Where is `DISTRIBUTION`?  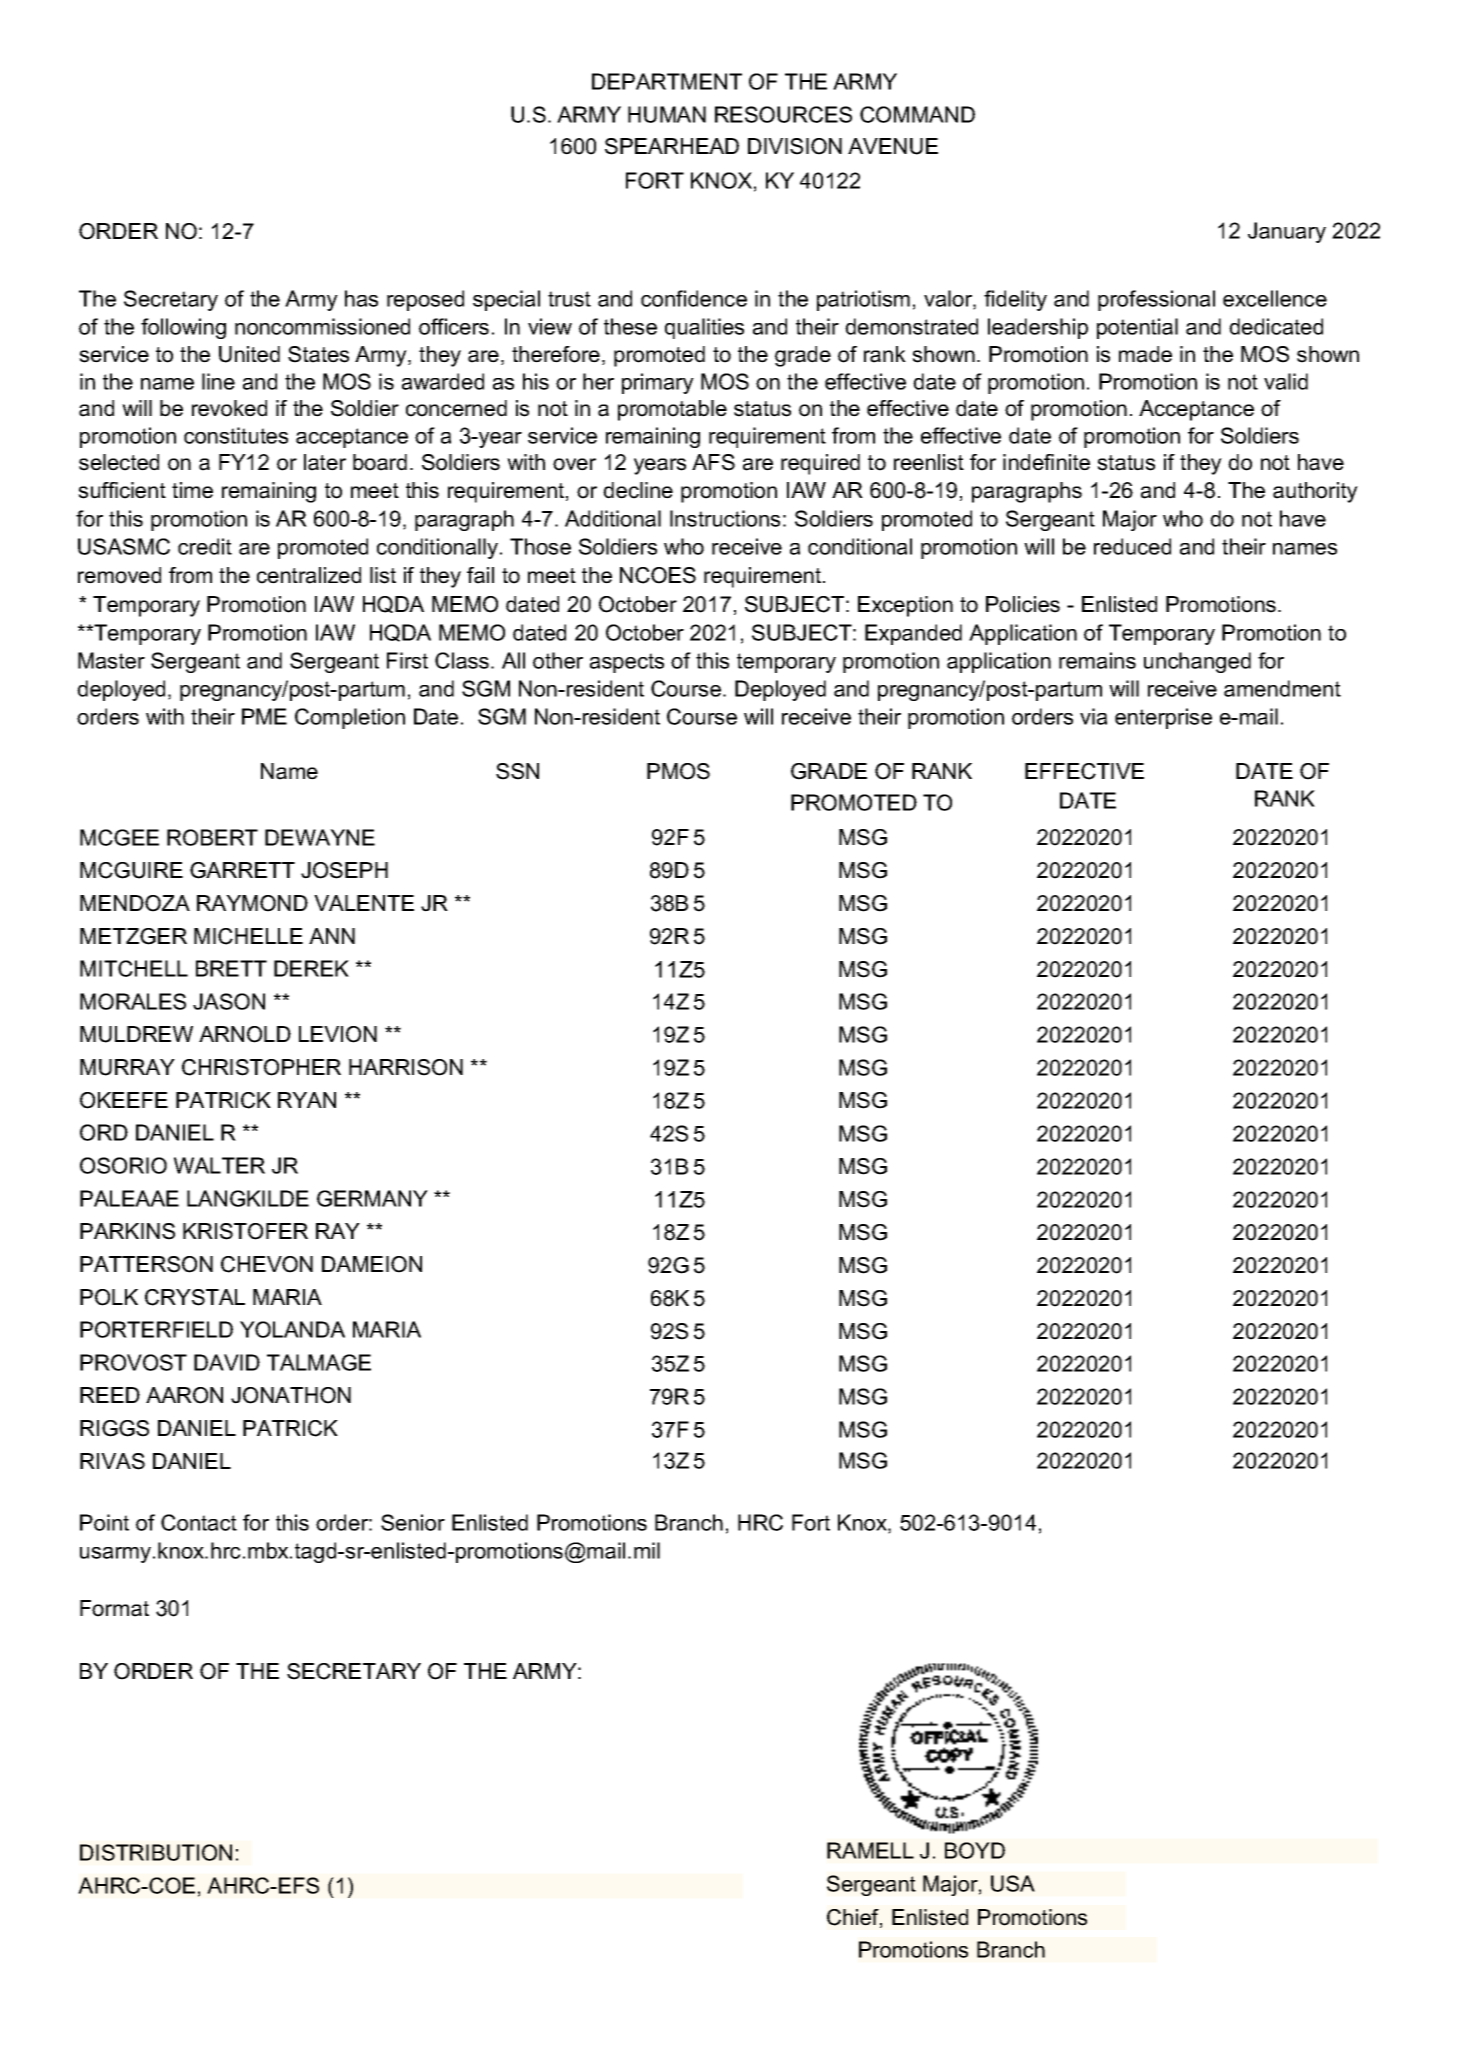
DISTRIBUTION is located at coordinates (156, 1852).
